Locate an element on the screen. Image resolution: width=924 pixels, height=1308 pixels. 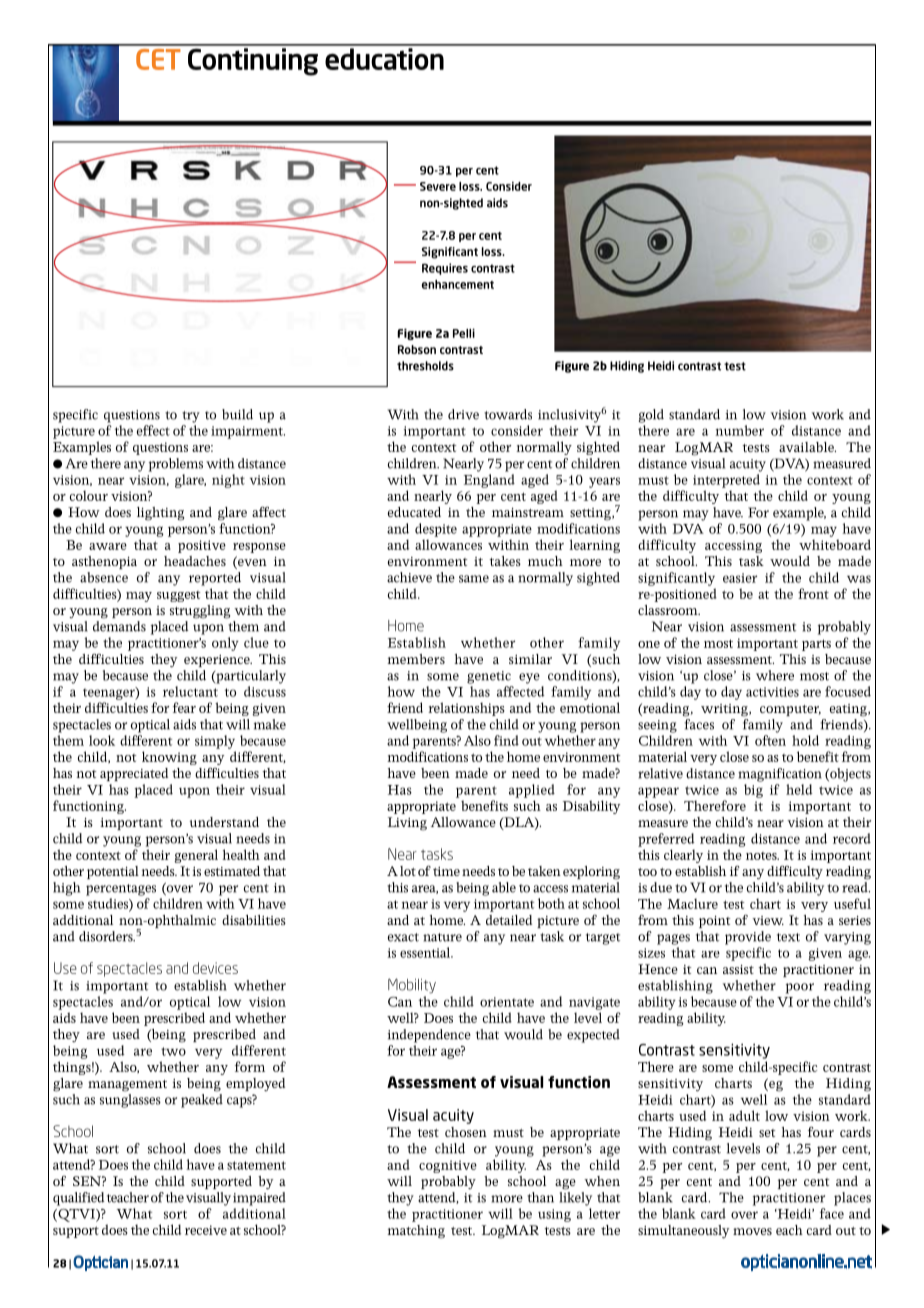
computer is located at coordinates (790, 710).
